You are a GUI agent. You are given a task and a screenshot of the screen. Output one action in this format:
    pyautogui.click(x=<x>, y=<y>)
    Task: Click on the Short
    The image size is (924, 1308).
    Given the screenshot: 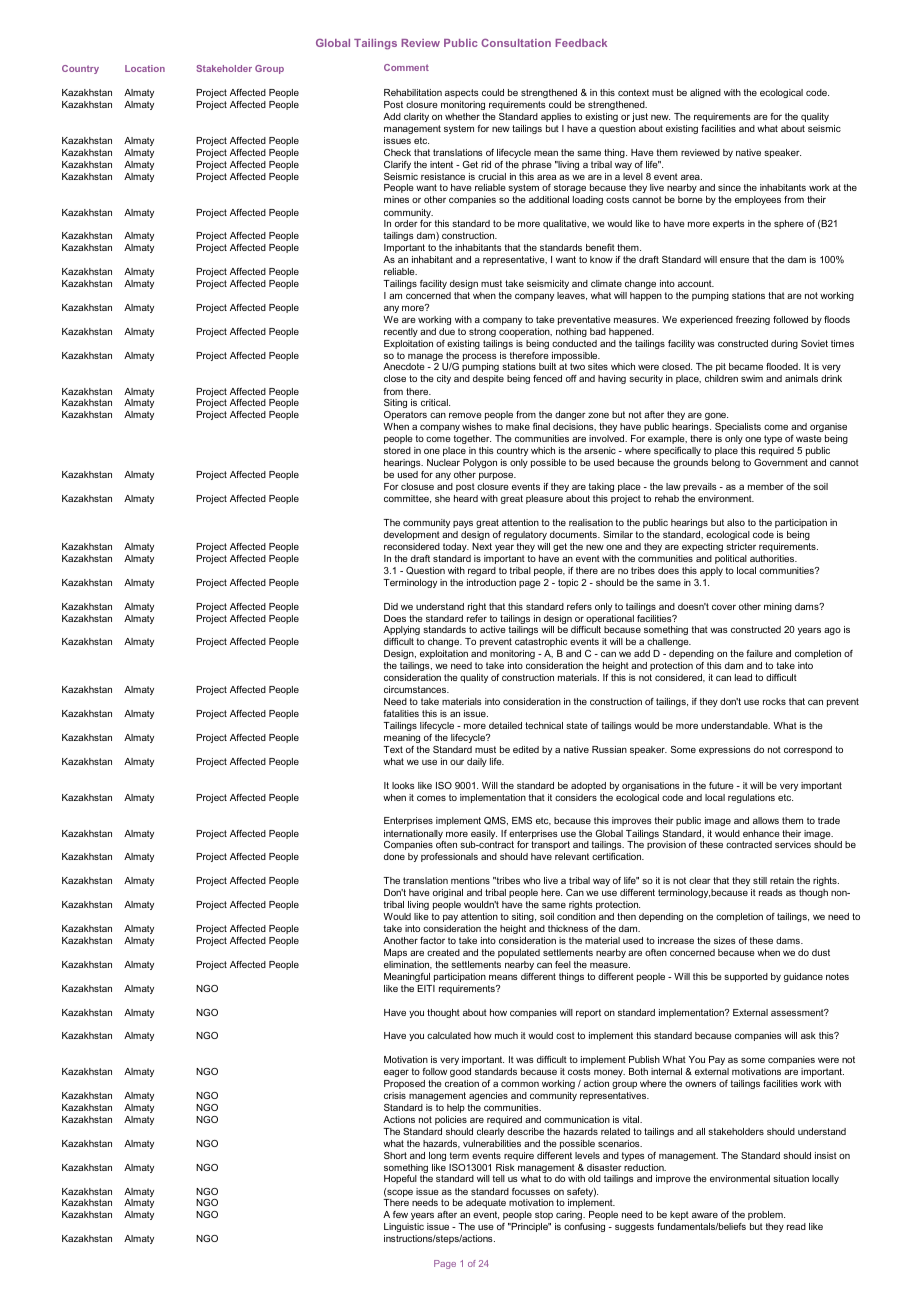 What is the action you would take?
    pyautogui.click(x=395, y=1155)
